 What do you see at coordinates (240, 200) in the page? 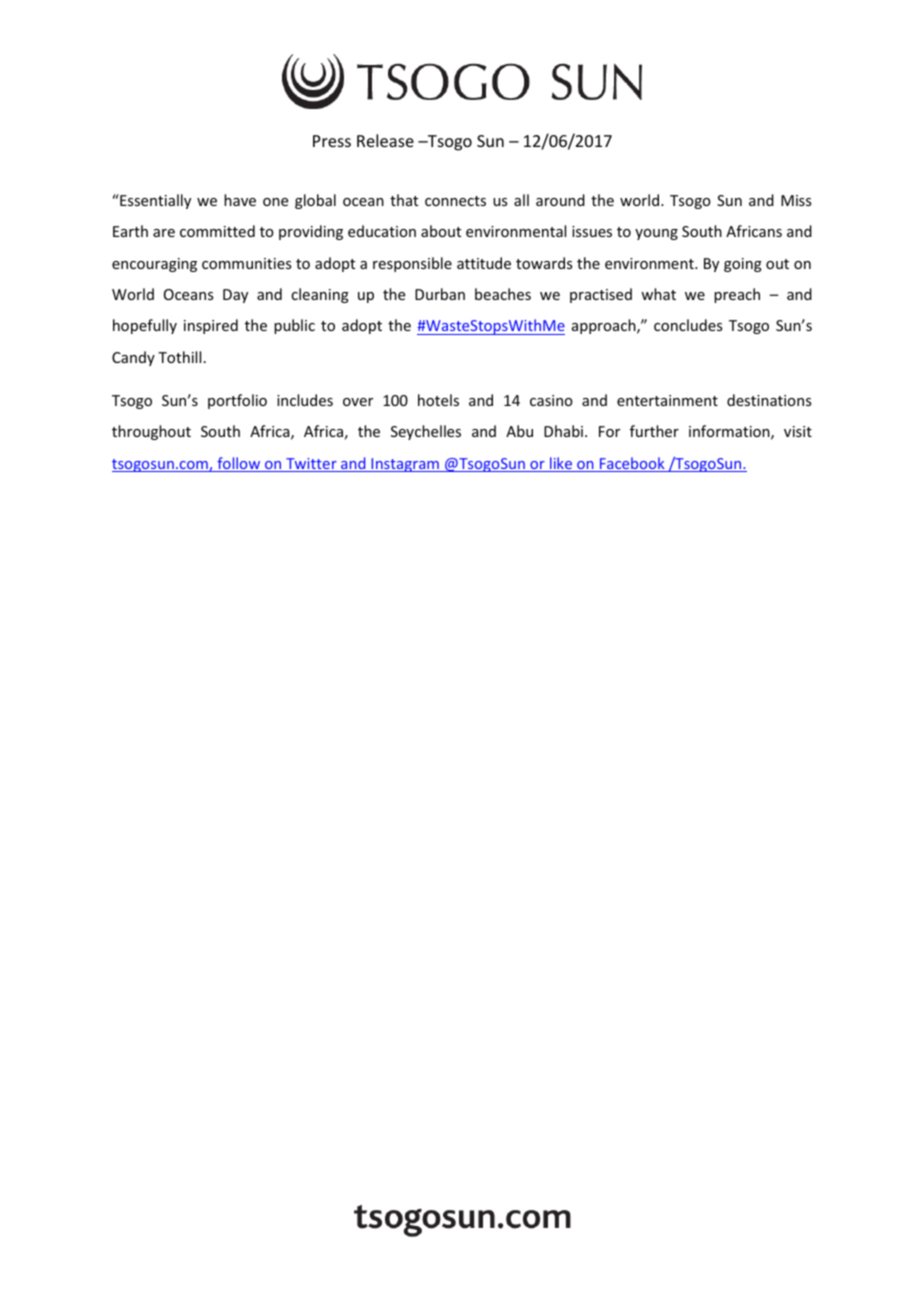
I see `have` at bounding box center [240, 200].
